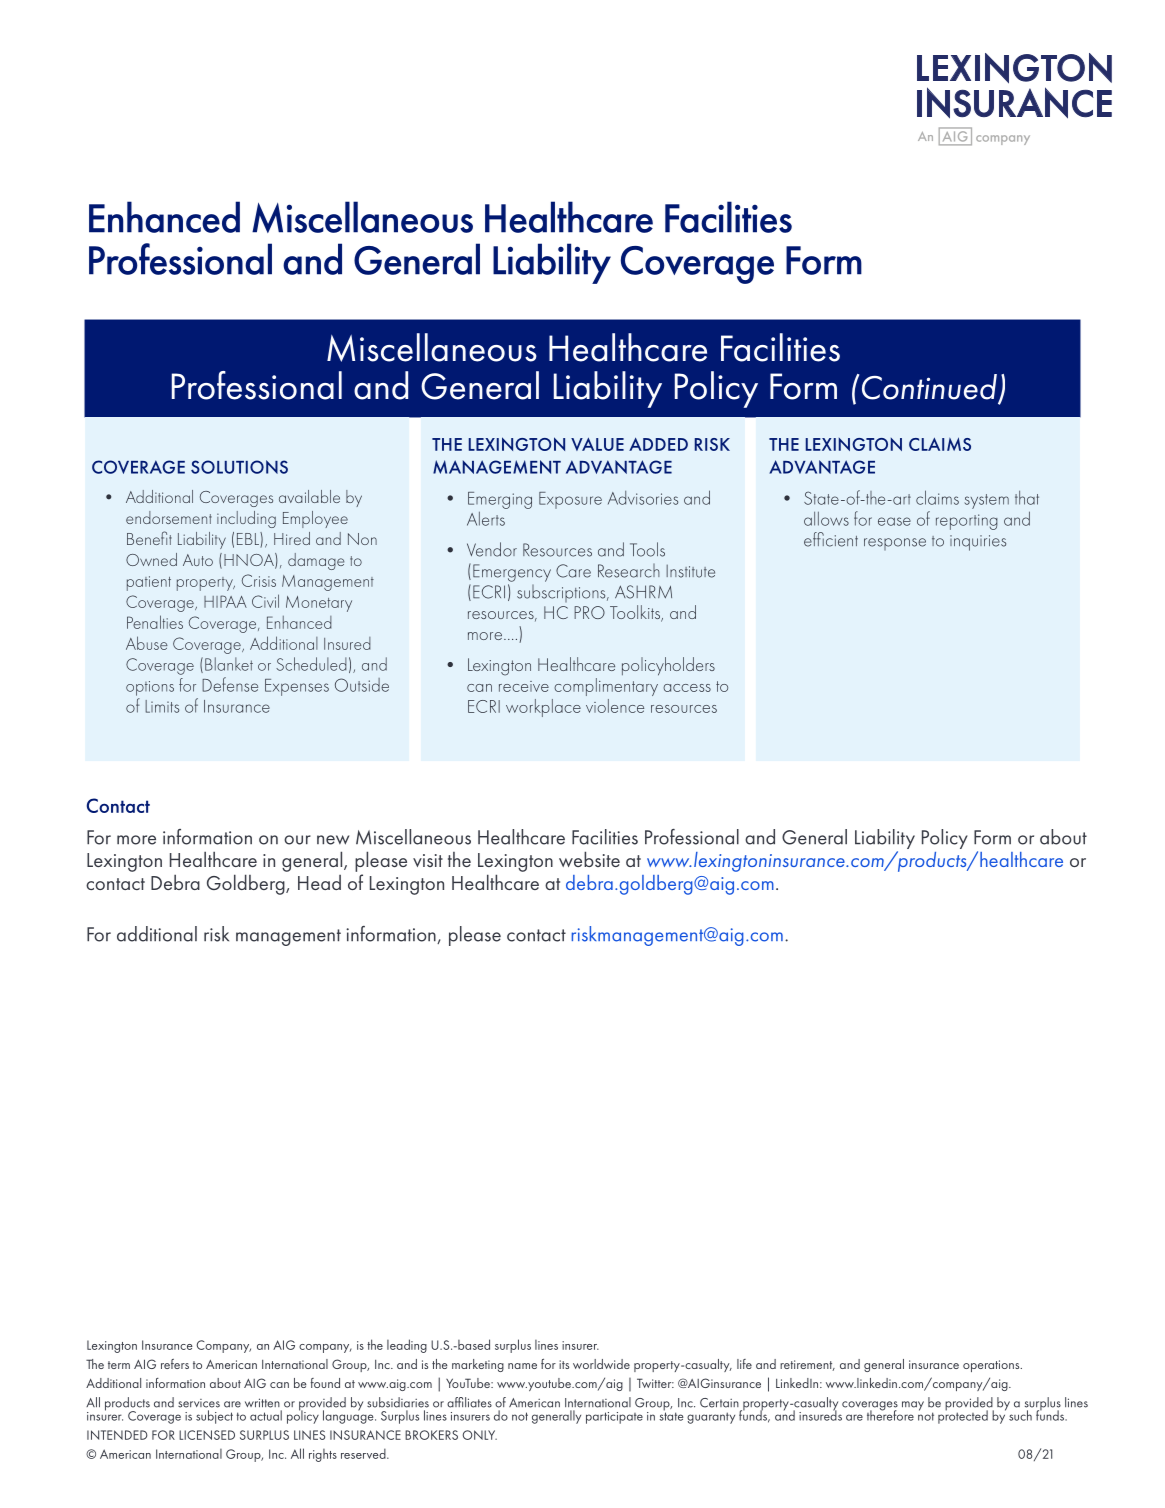 The width and height of the screenshot is (1165, 1508). Describe the element at coordinates (214, 1417) in the screenshot. I see `subject` at that location.
